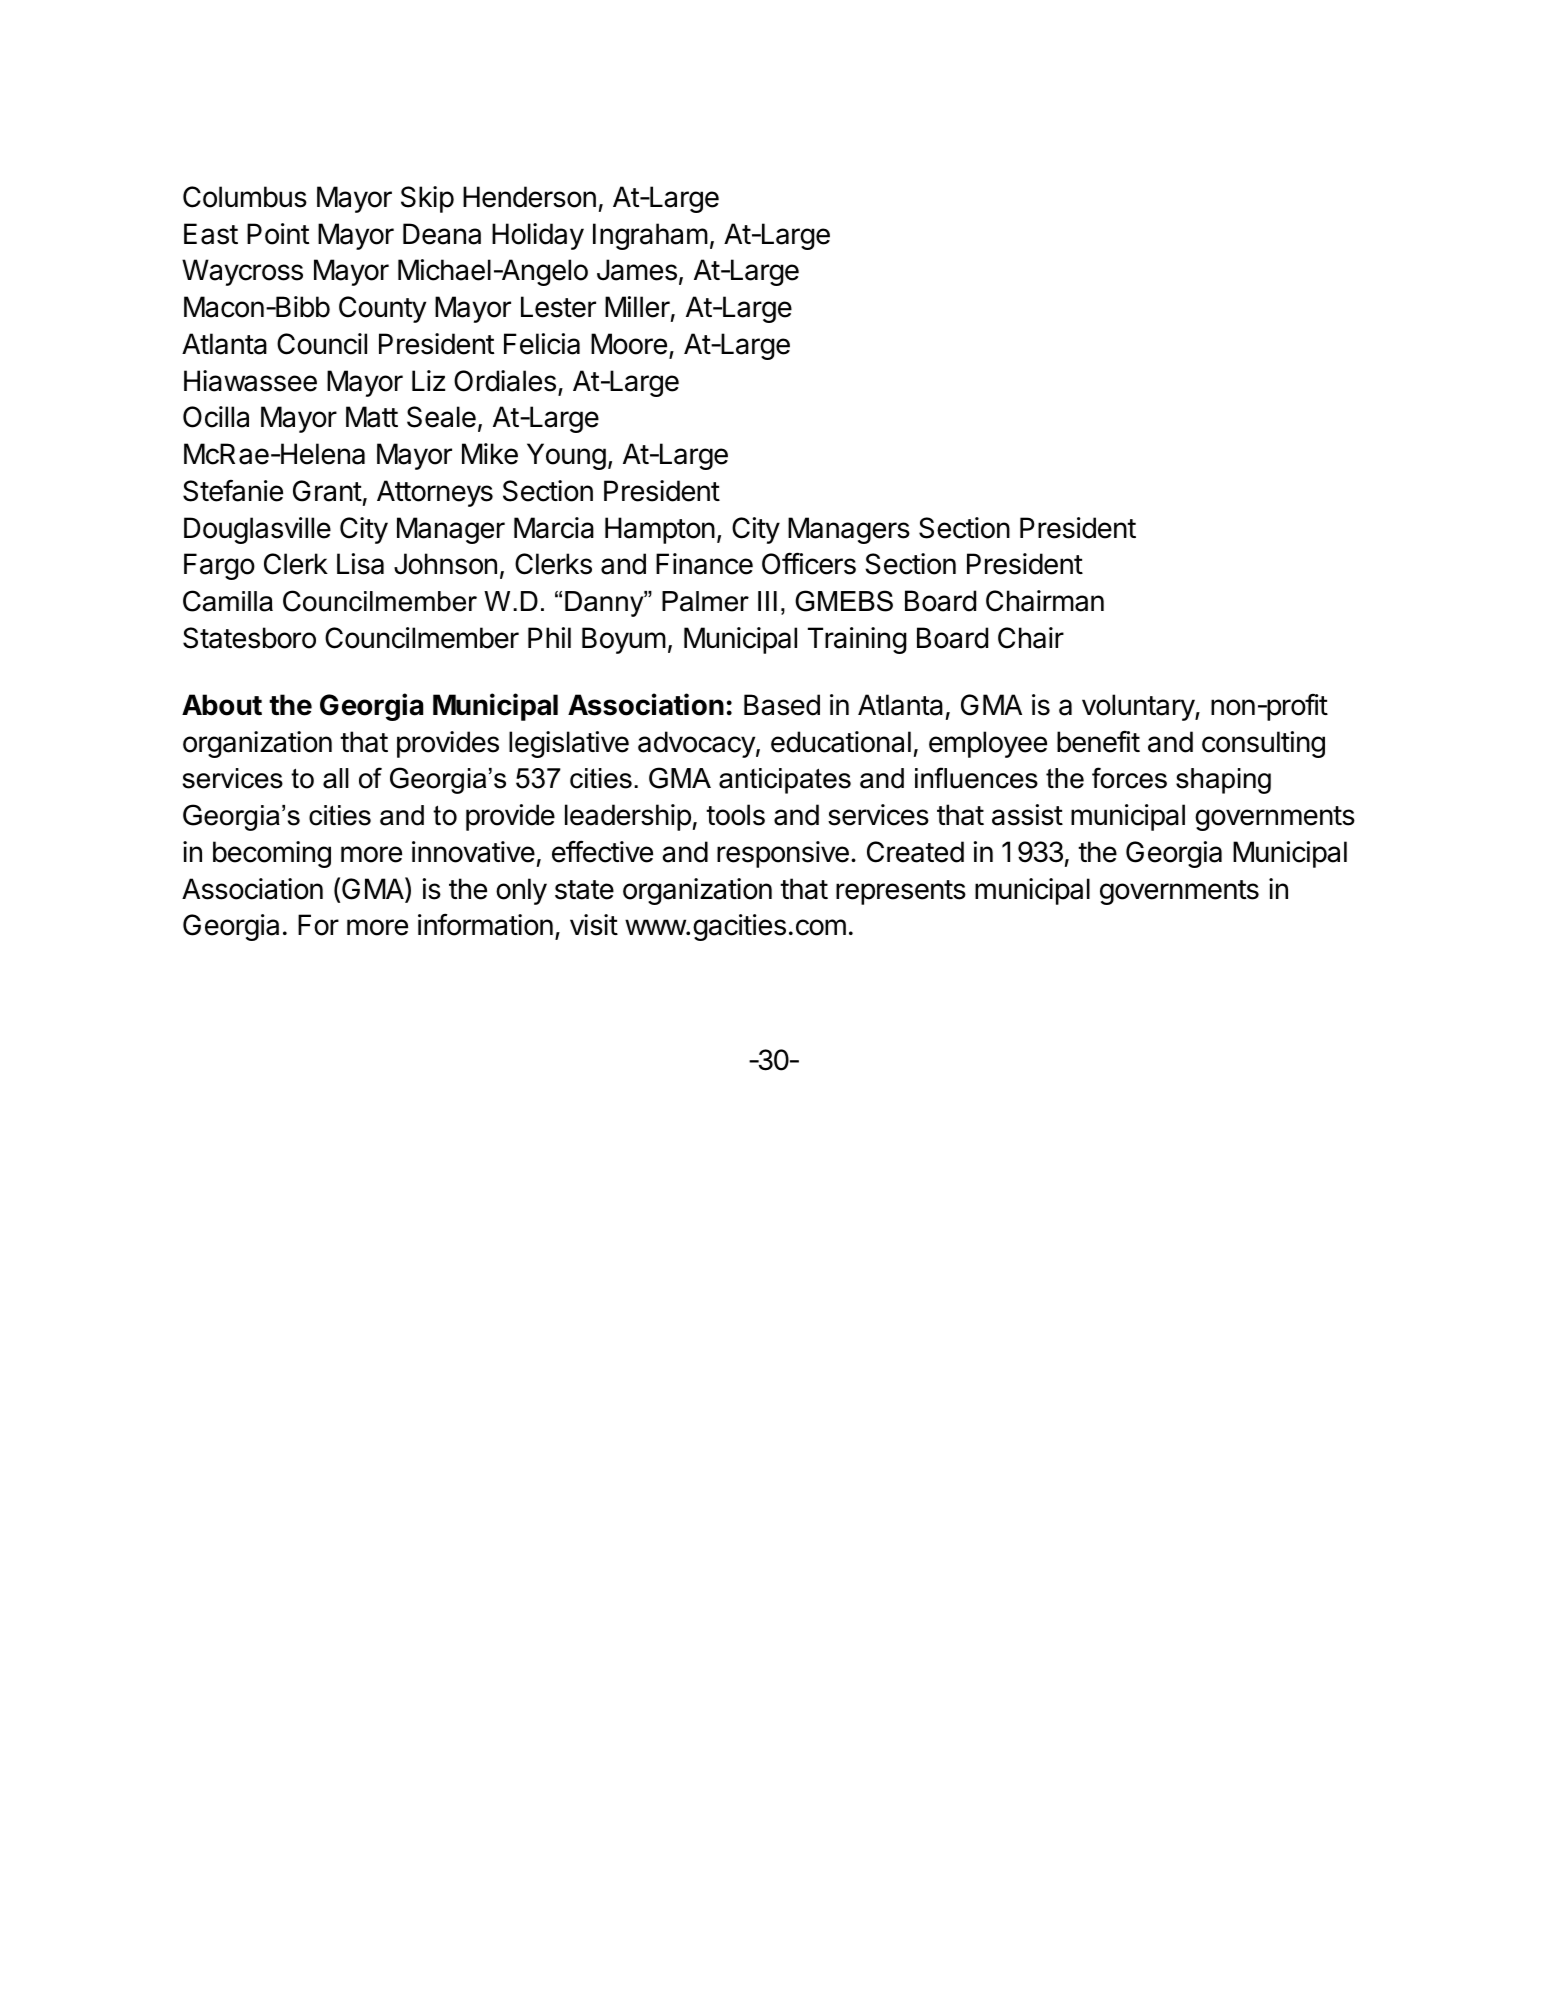  I want to click on Officers, so click(809, 563).
